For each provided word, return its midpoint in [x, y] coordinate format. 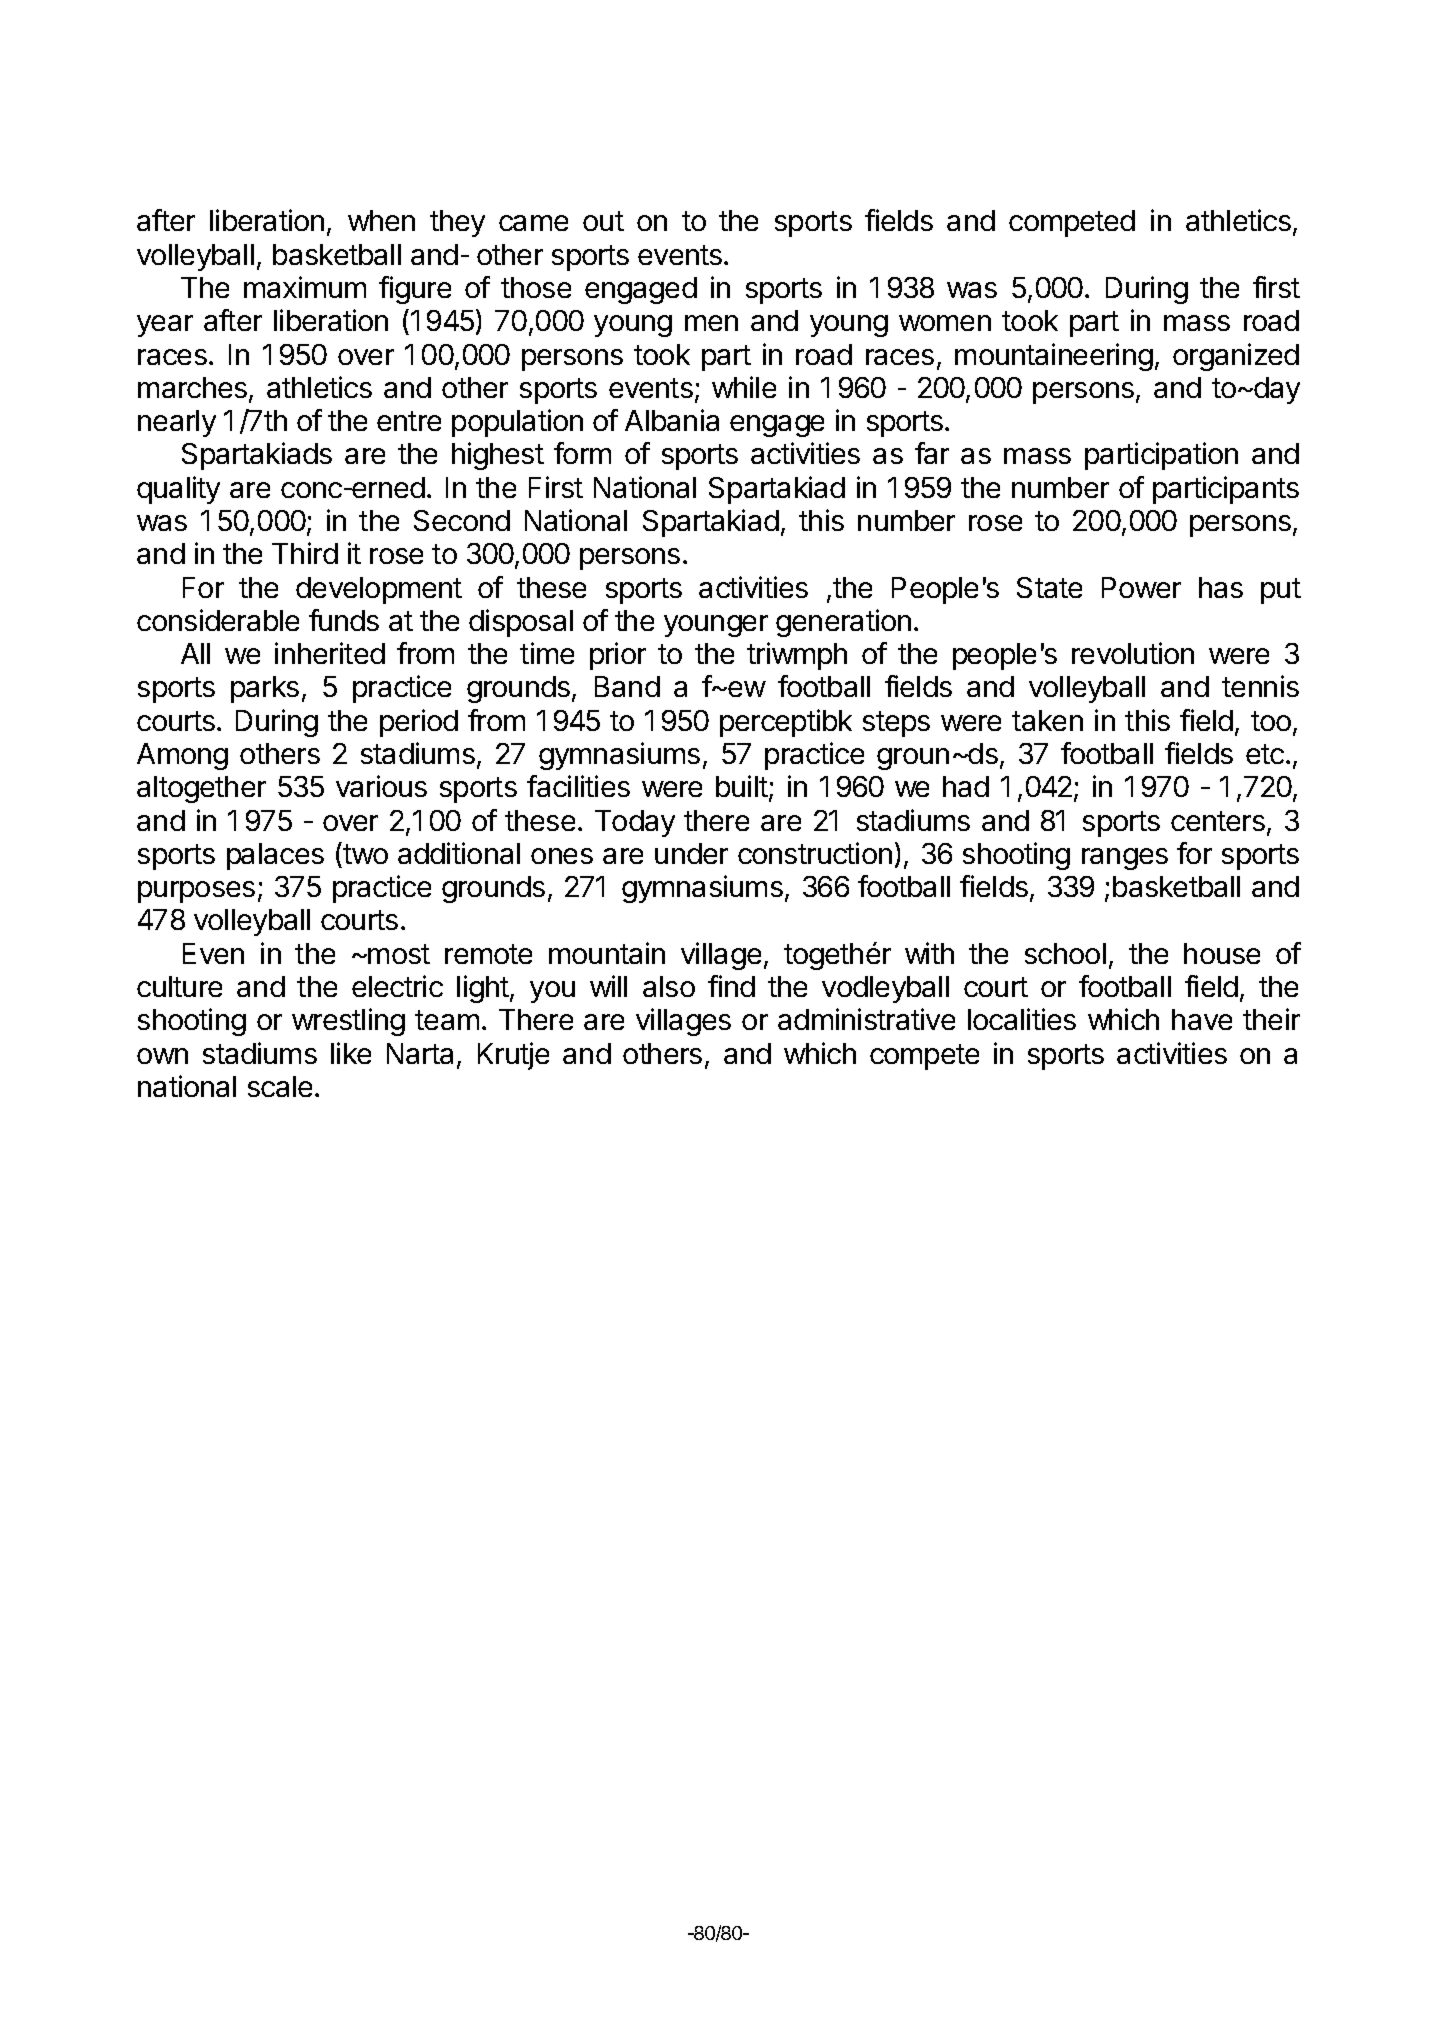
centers [1218, 821]
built [743, 788]
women [945, 323]
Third [305, 553]
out [603, 221]
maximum [305, 287]
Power [1141, 587]
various [381, 786]
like [351, 1053]
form [582, 453]
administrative [866, 1019]
